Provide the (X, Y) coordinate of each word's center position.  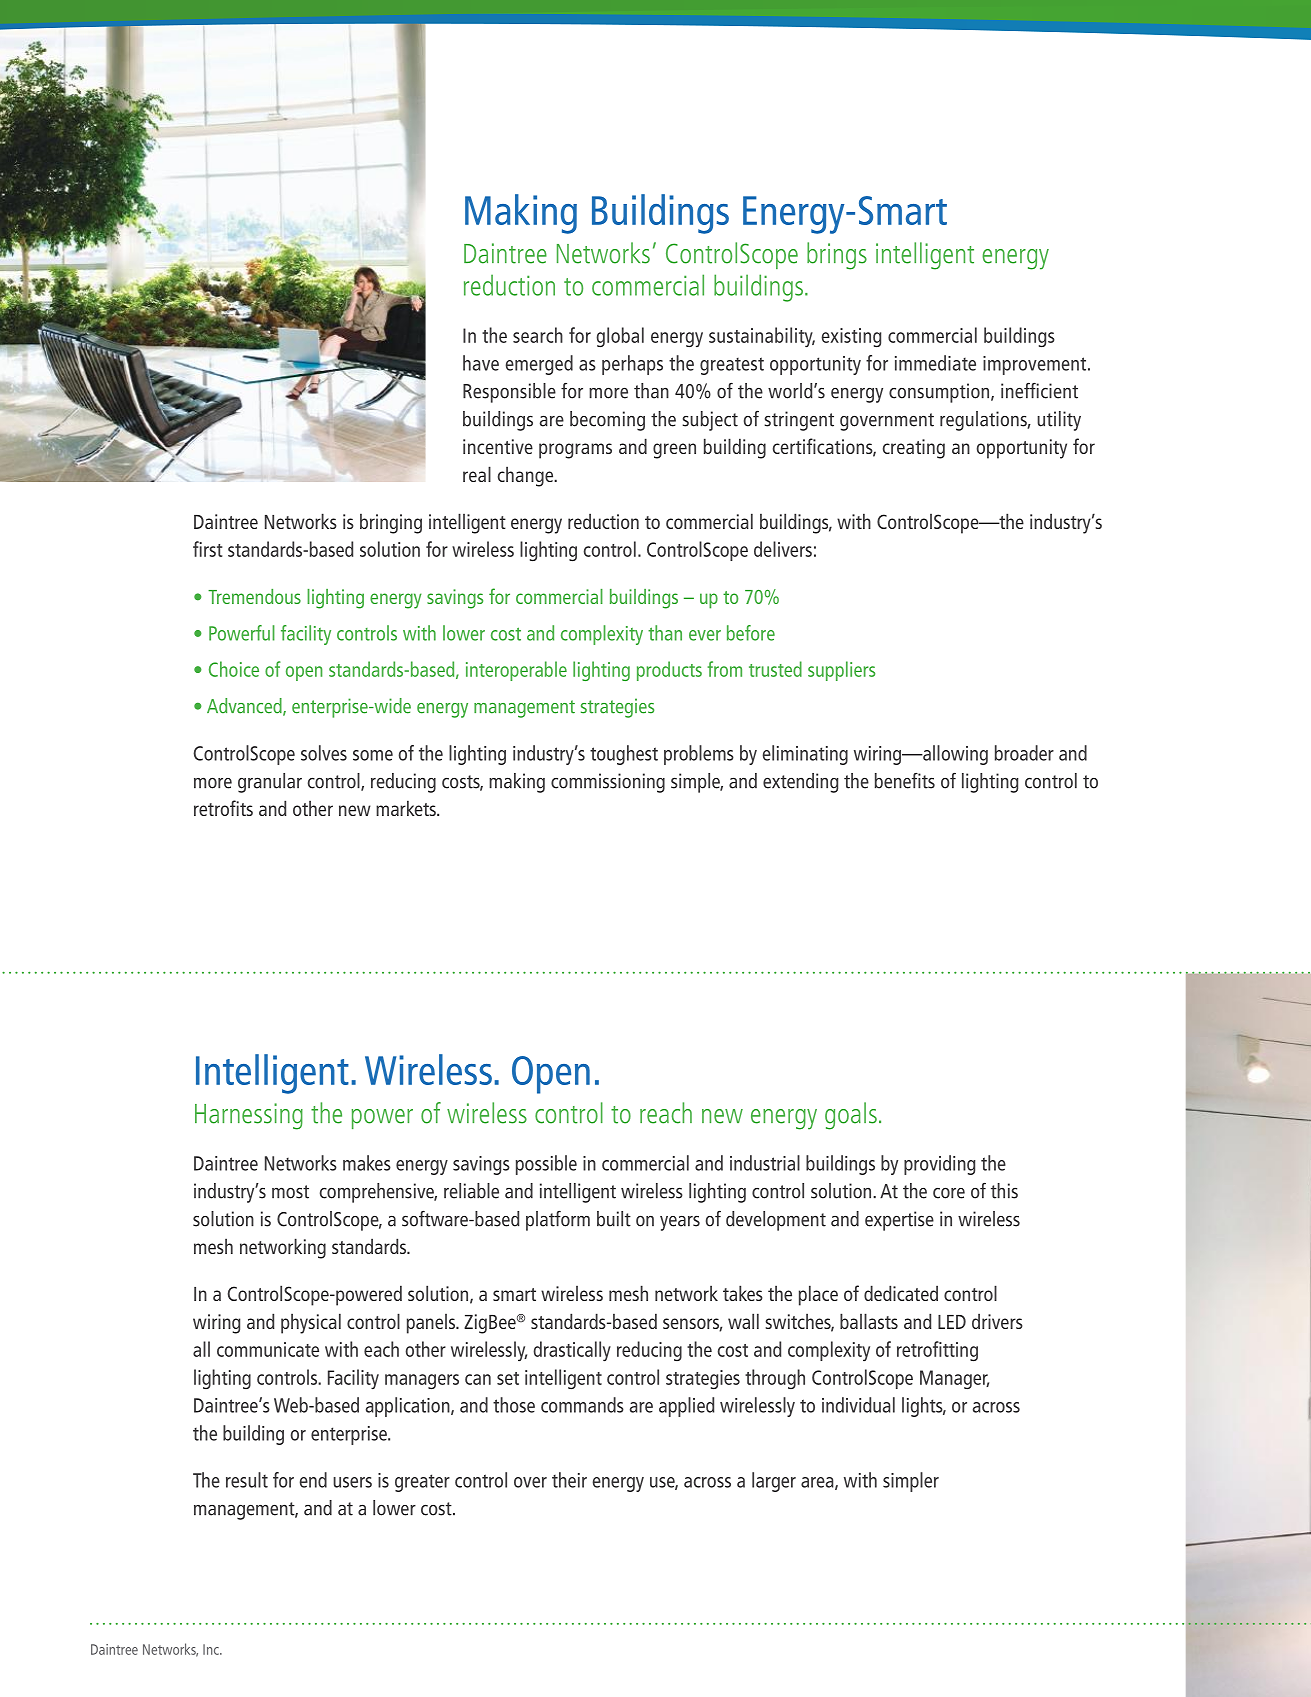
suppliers (841, 671)
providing (939, 1165)
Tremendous (254, 596)
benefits (905, 781)
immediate (935, 363)
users (352, 1482)
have (481, 363)
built (614, 1219)
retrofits (223, 808)
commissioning (608, 783)
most (290, 1192)
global (620, 337)
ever (705, 635)
